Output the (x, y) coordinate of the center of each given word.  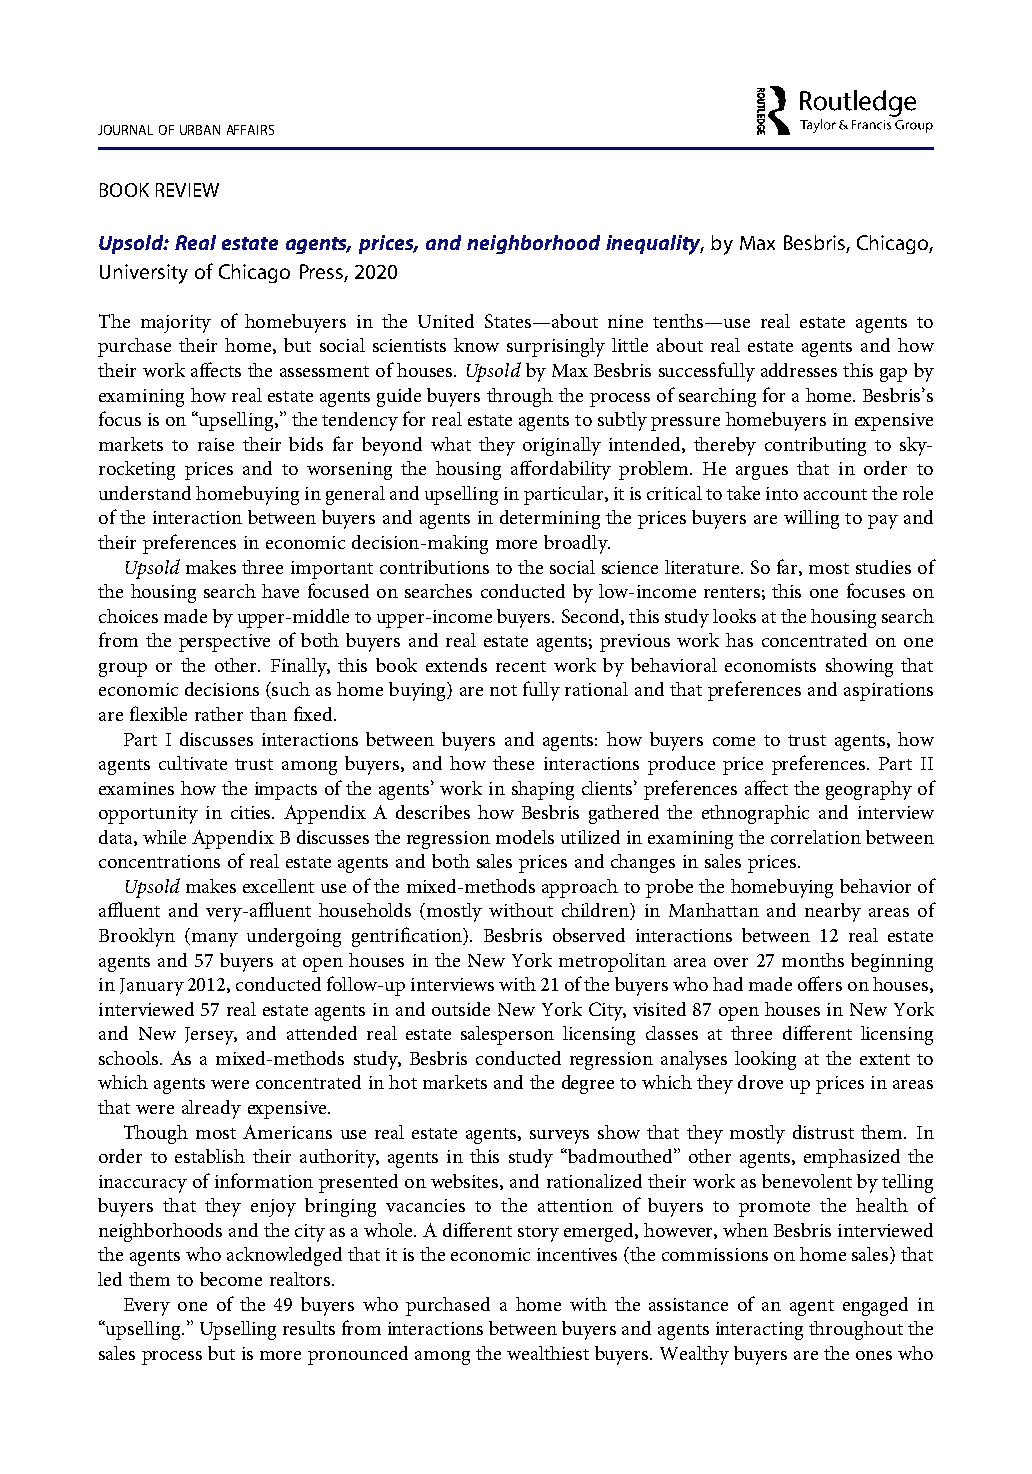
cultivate (193, 763)
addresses (799, 370)
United (446, 321)
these (513, 763)
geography (869, 790)
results (309, 1328)
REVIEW (187, 190)
